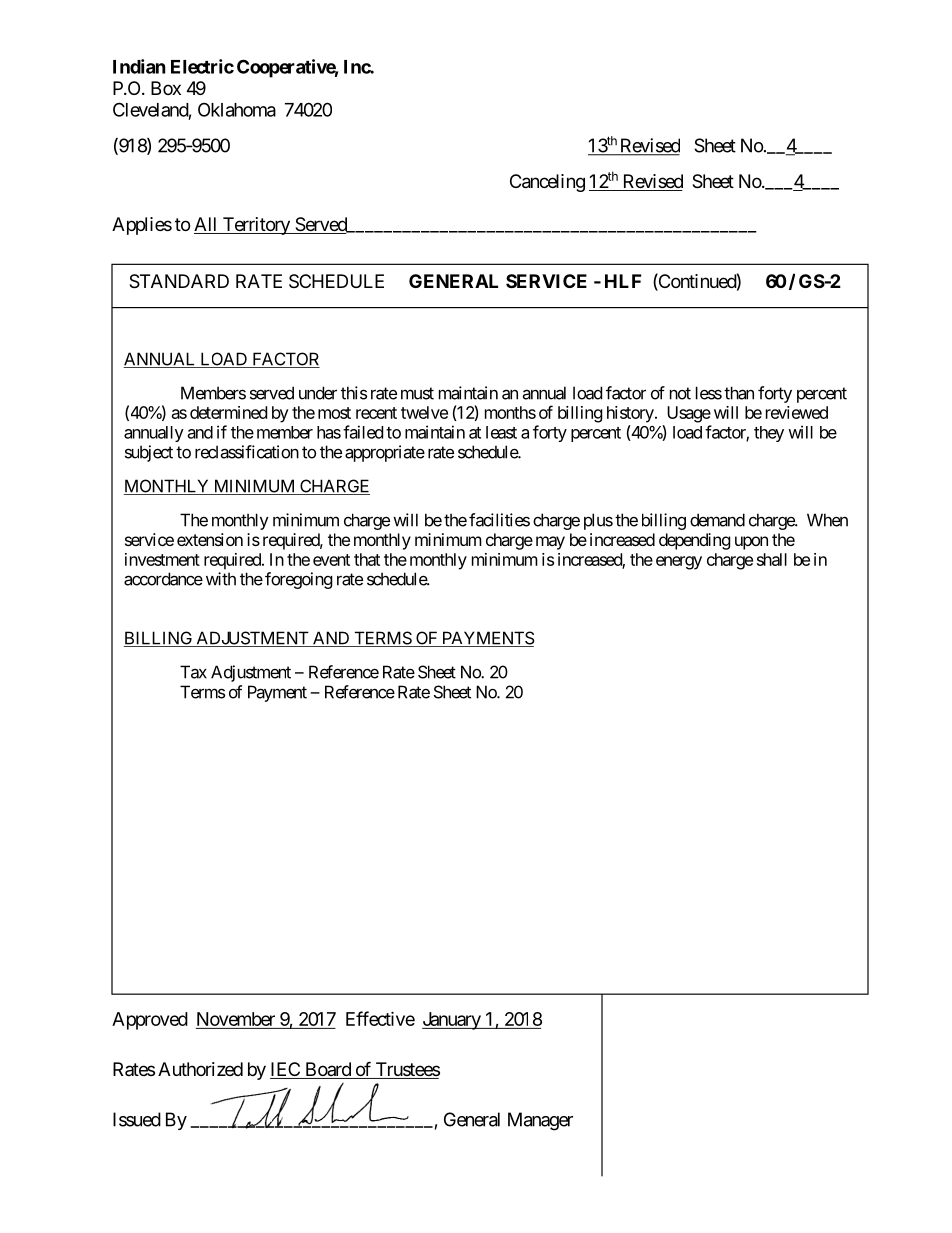 The height and width of the page is (1233, 952). I want to click on reviewed, so click(797, 412).
